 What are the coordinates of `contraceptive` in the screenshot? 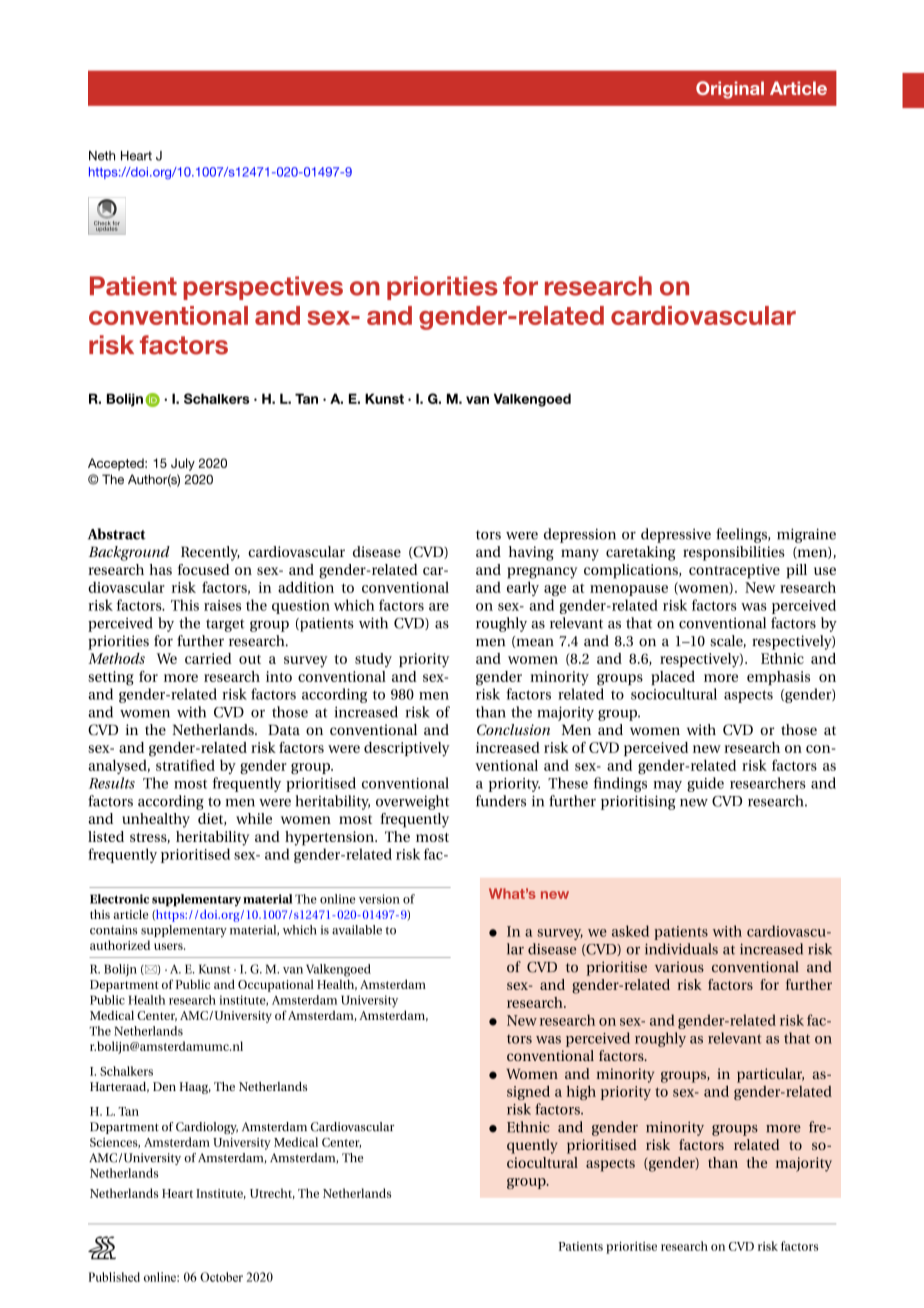 It's located at (734, 571).
